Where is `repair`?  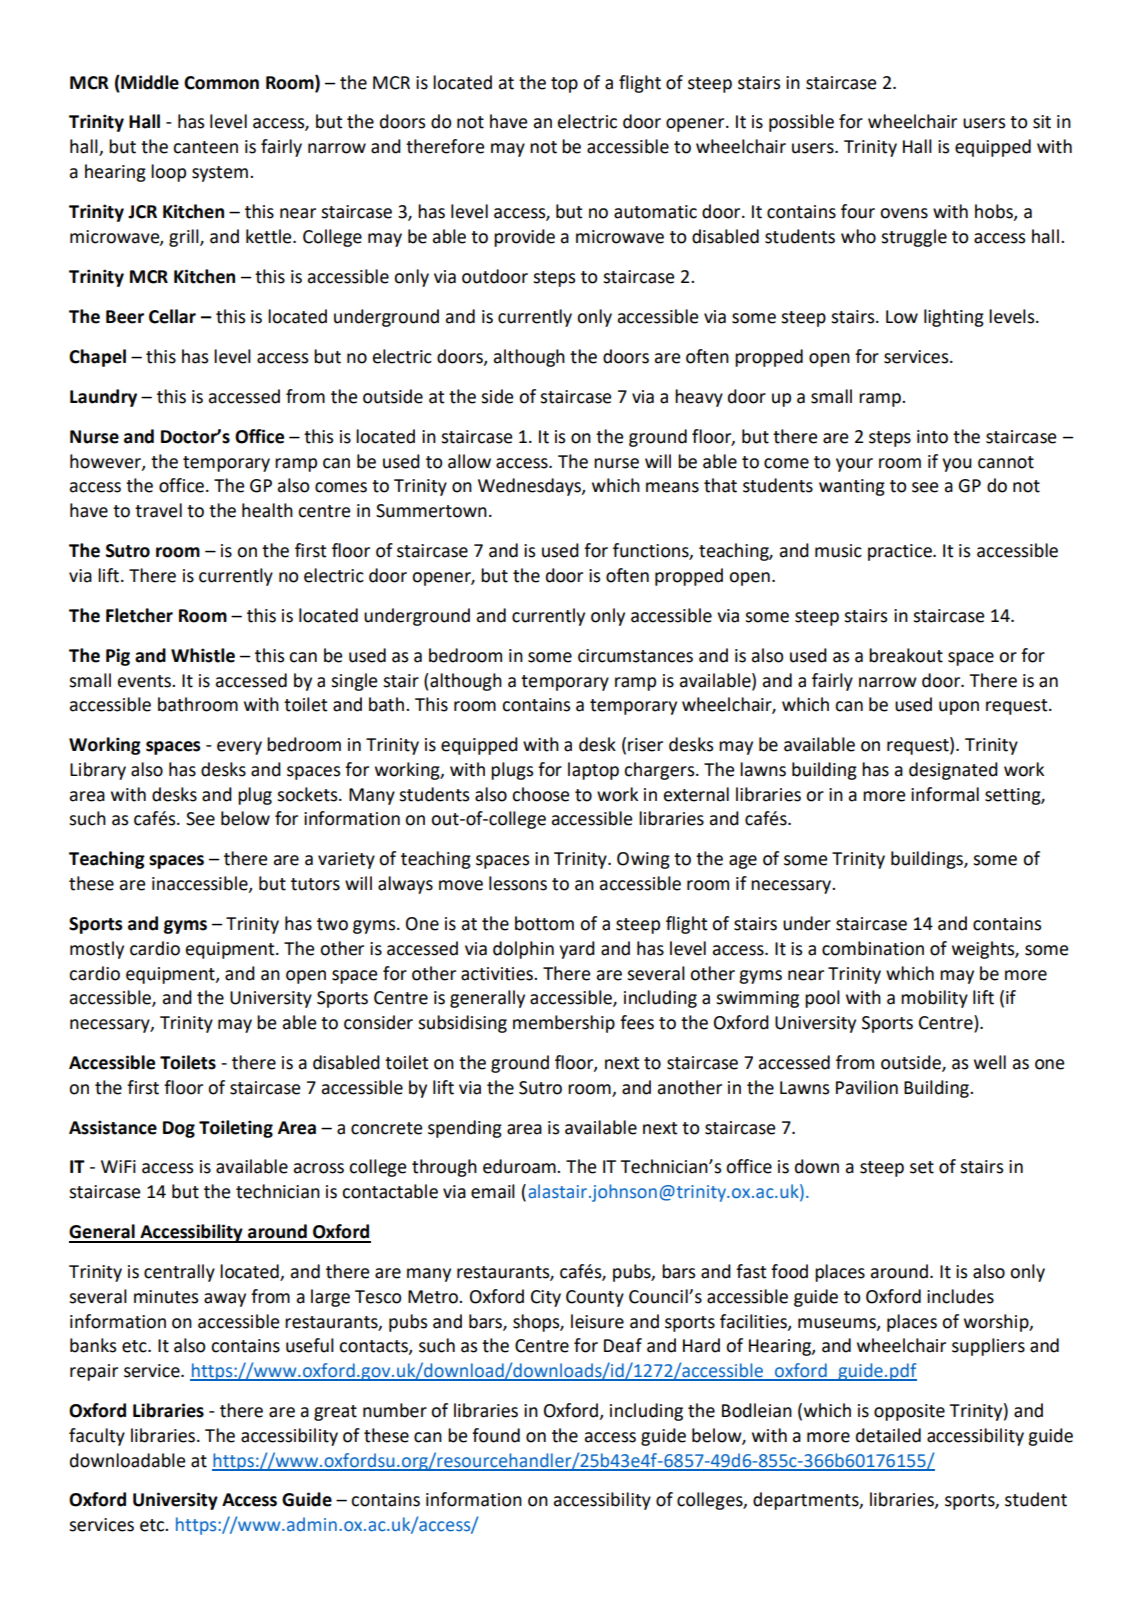 repair is located at coordinates (94, 1372).
